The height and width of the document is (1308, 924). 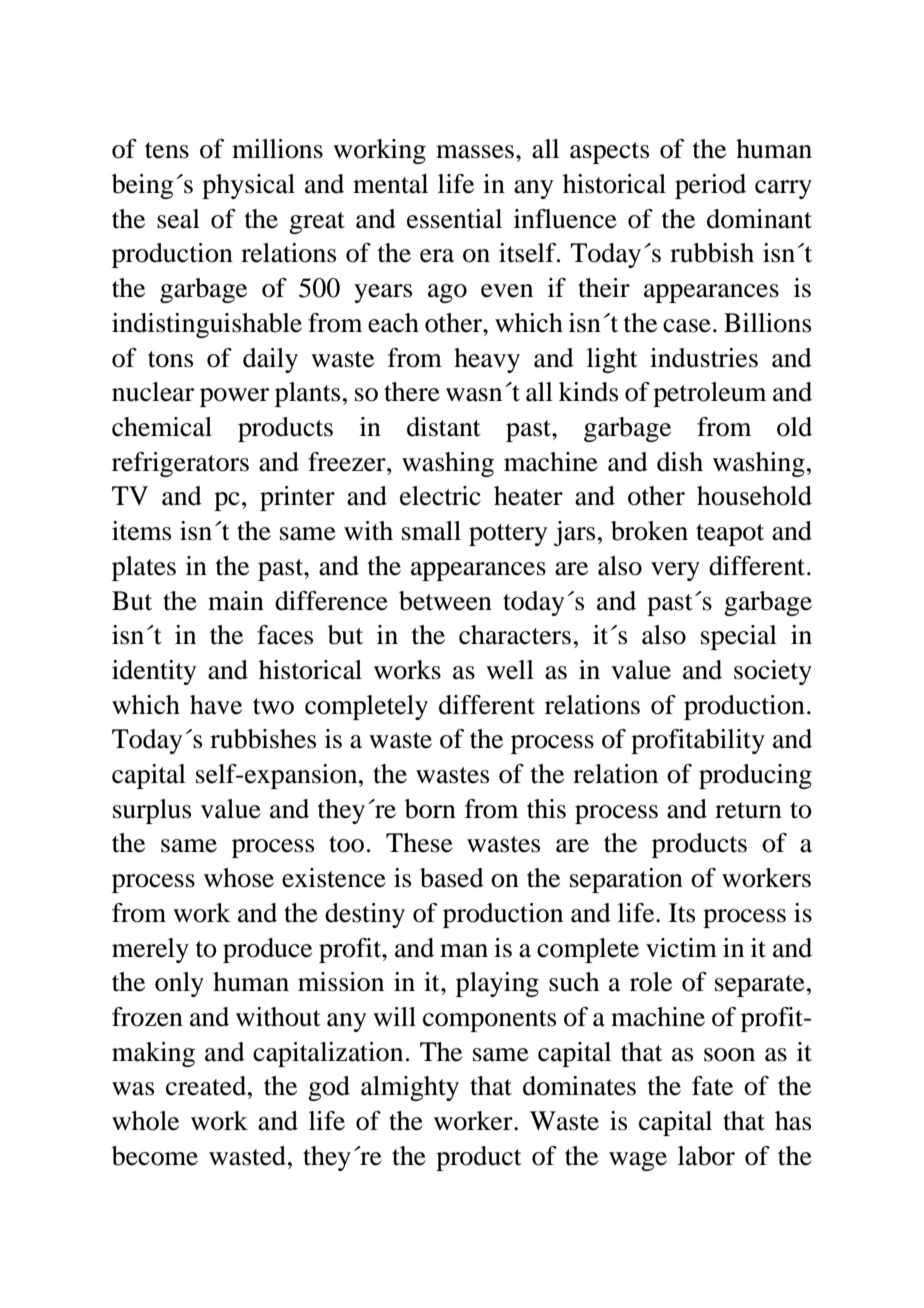 What do you see at coordinates (248, 186) in the document?
I see `physical` at bounding box center [248, 186].
